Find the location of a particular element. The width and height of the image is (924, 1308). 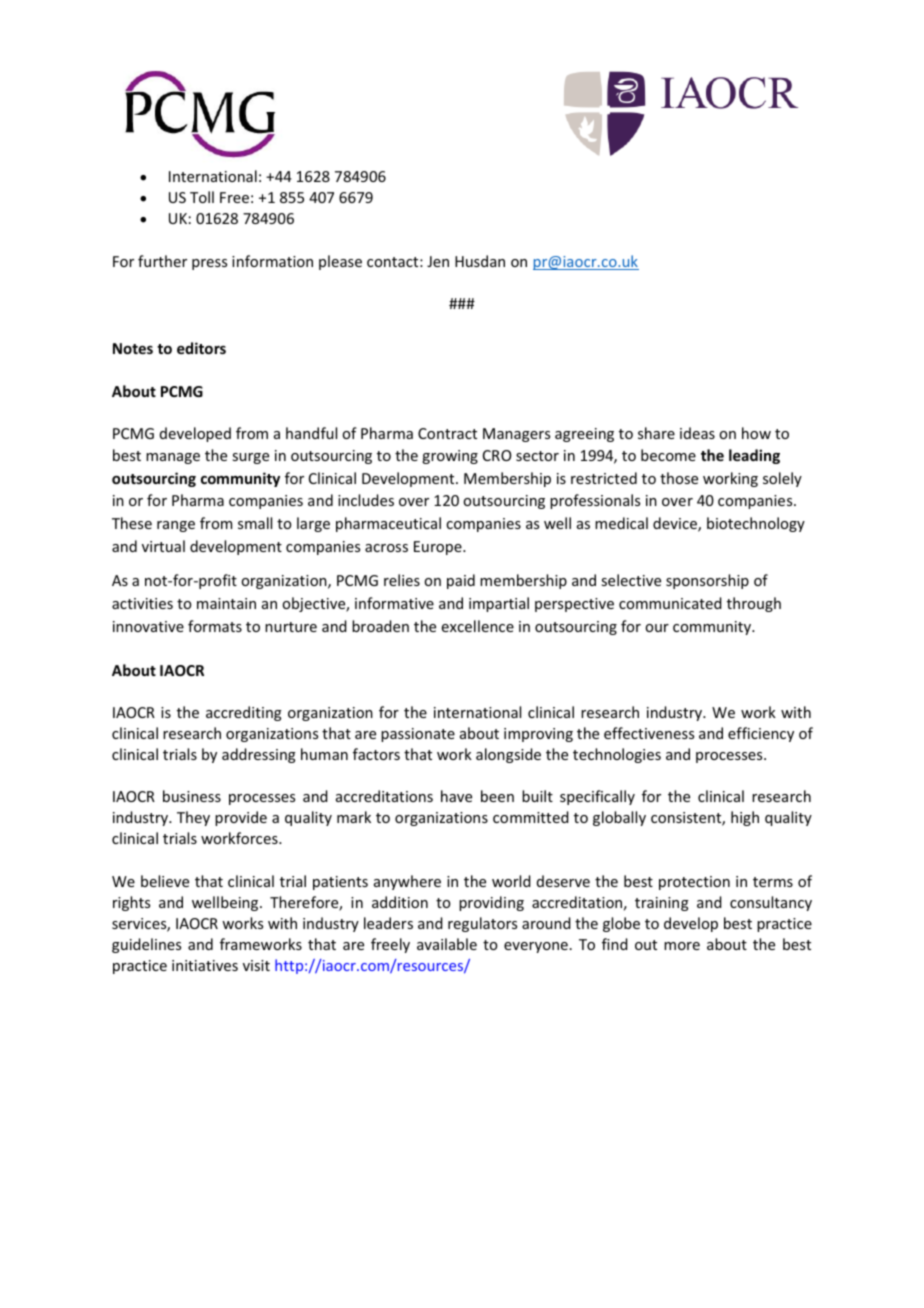

Toll is located at coordinates (202, 197).
